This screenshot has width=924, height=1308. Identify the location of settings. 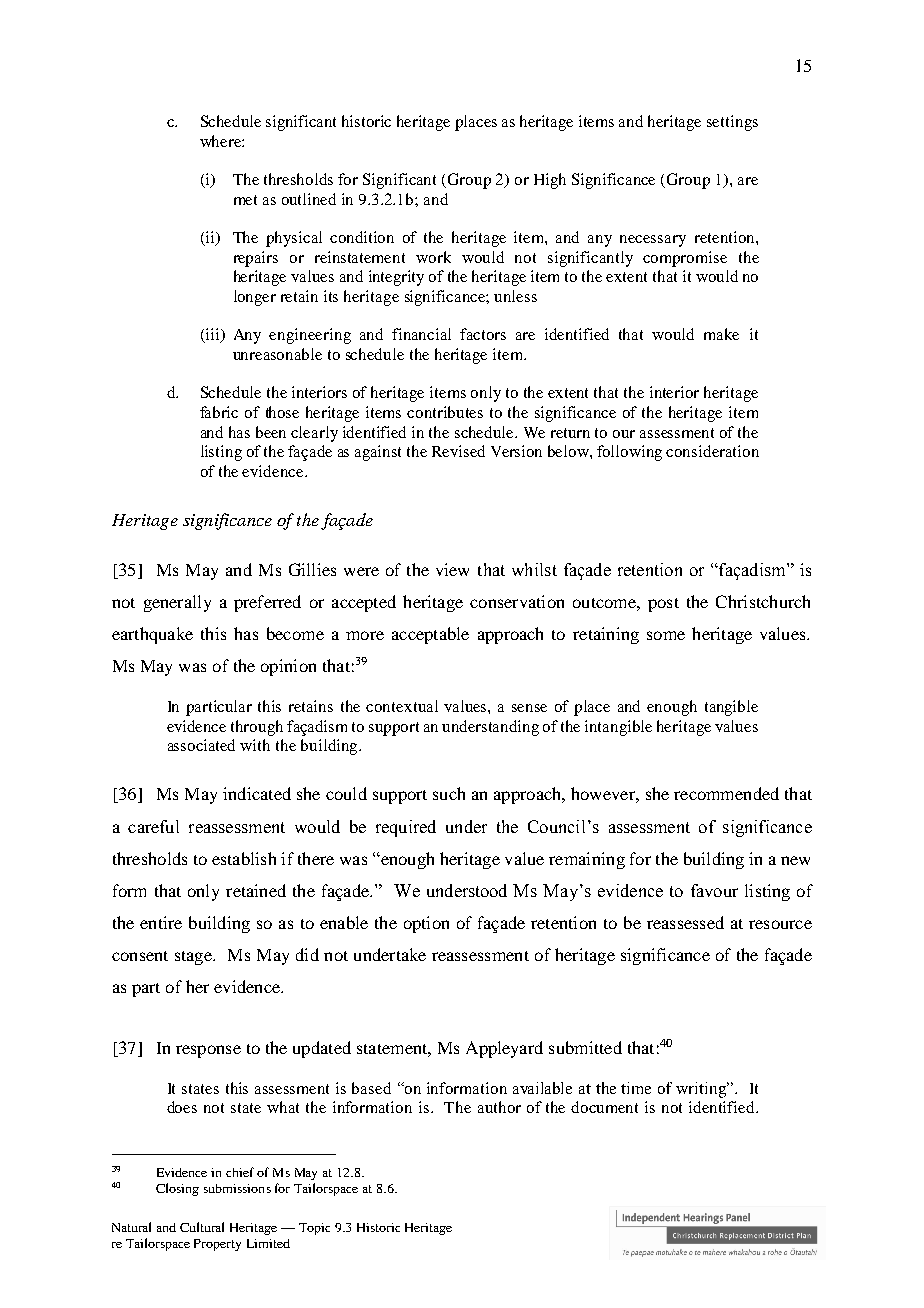
(732, 123).
